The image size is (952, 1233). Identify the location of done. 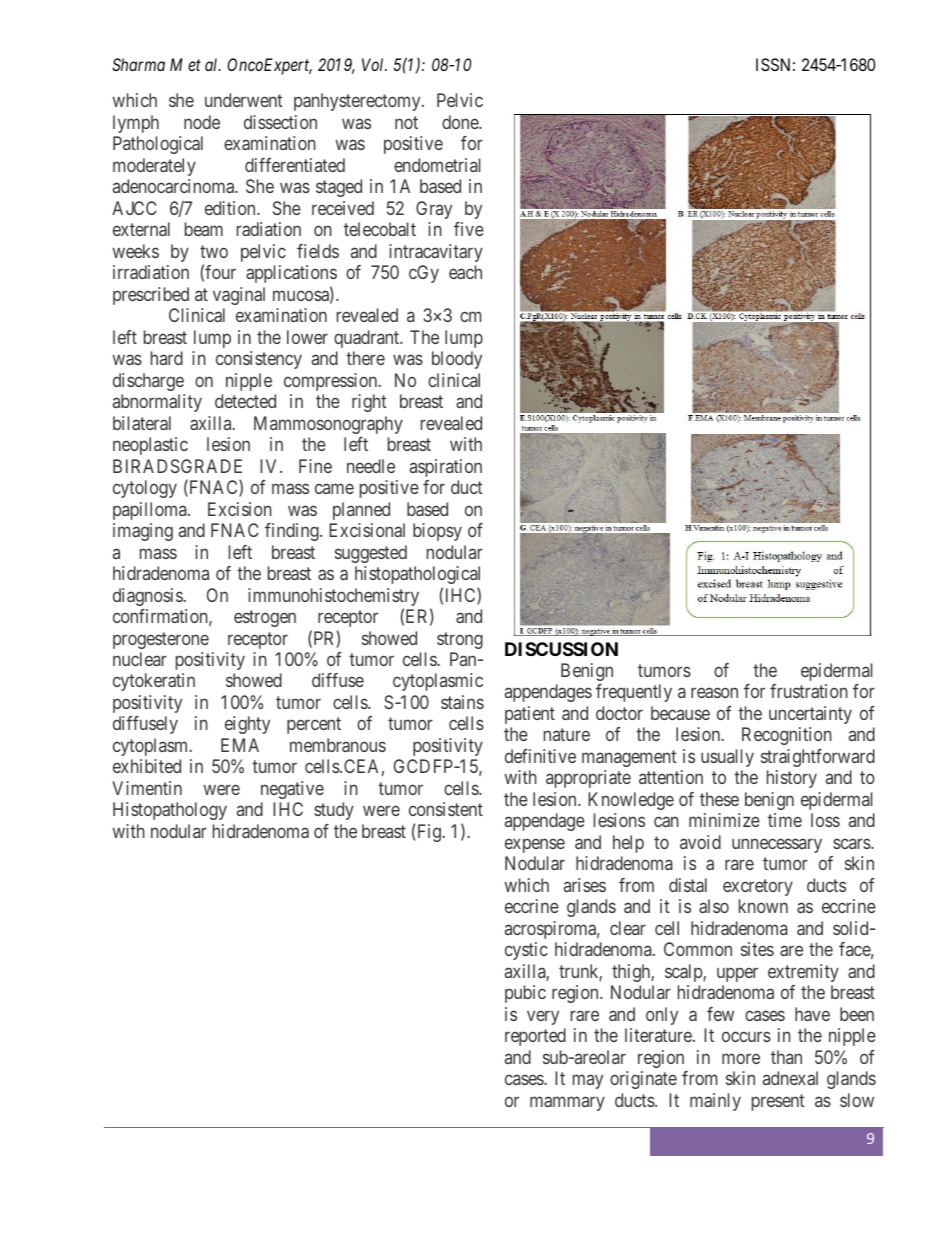
(461, 122).
